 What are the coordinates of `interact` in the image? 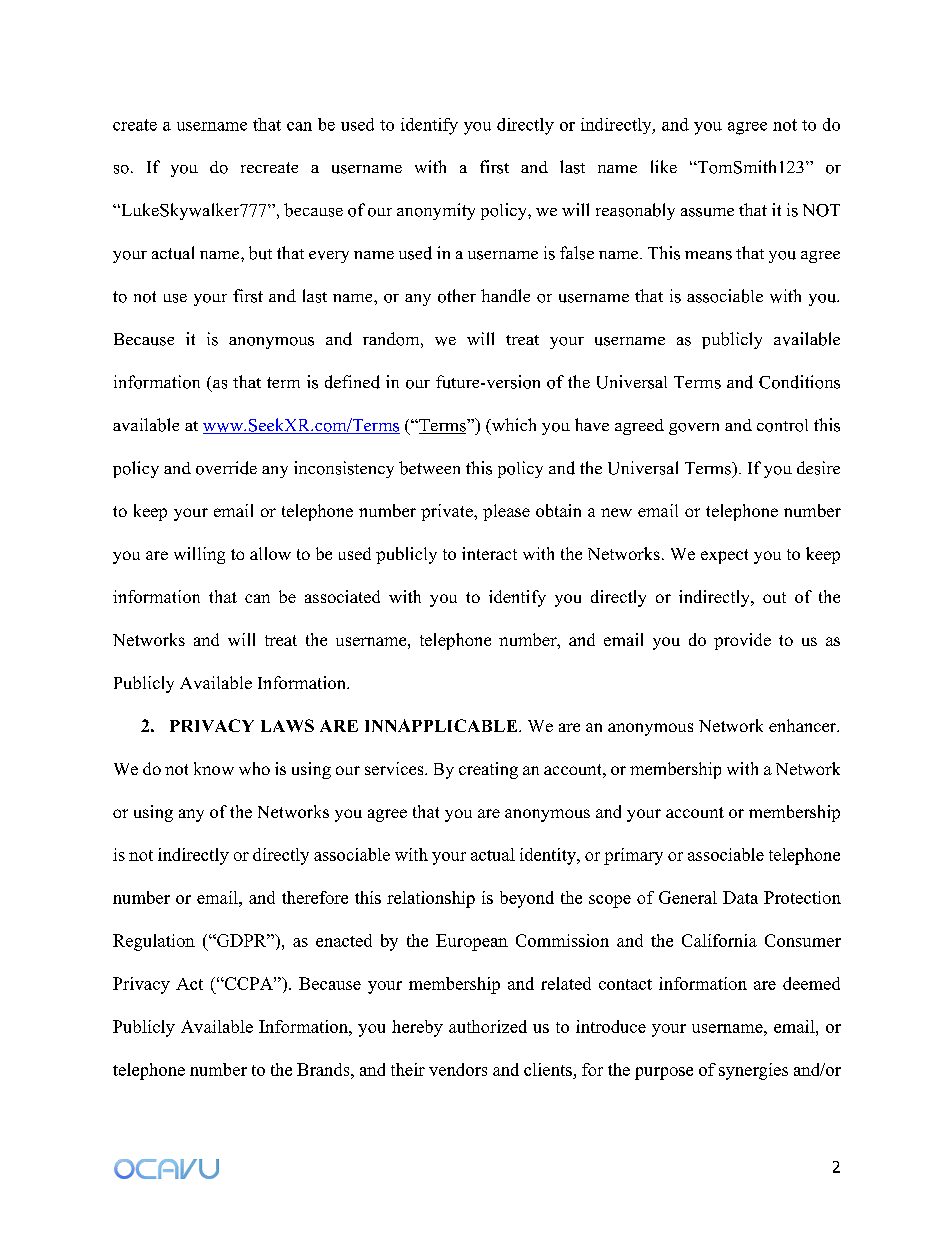 It's located at (489, 553).
